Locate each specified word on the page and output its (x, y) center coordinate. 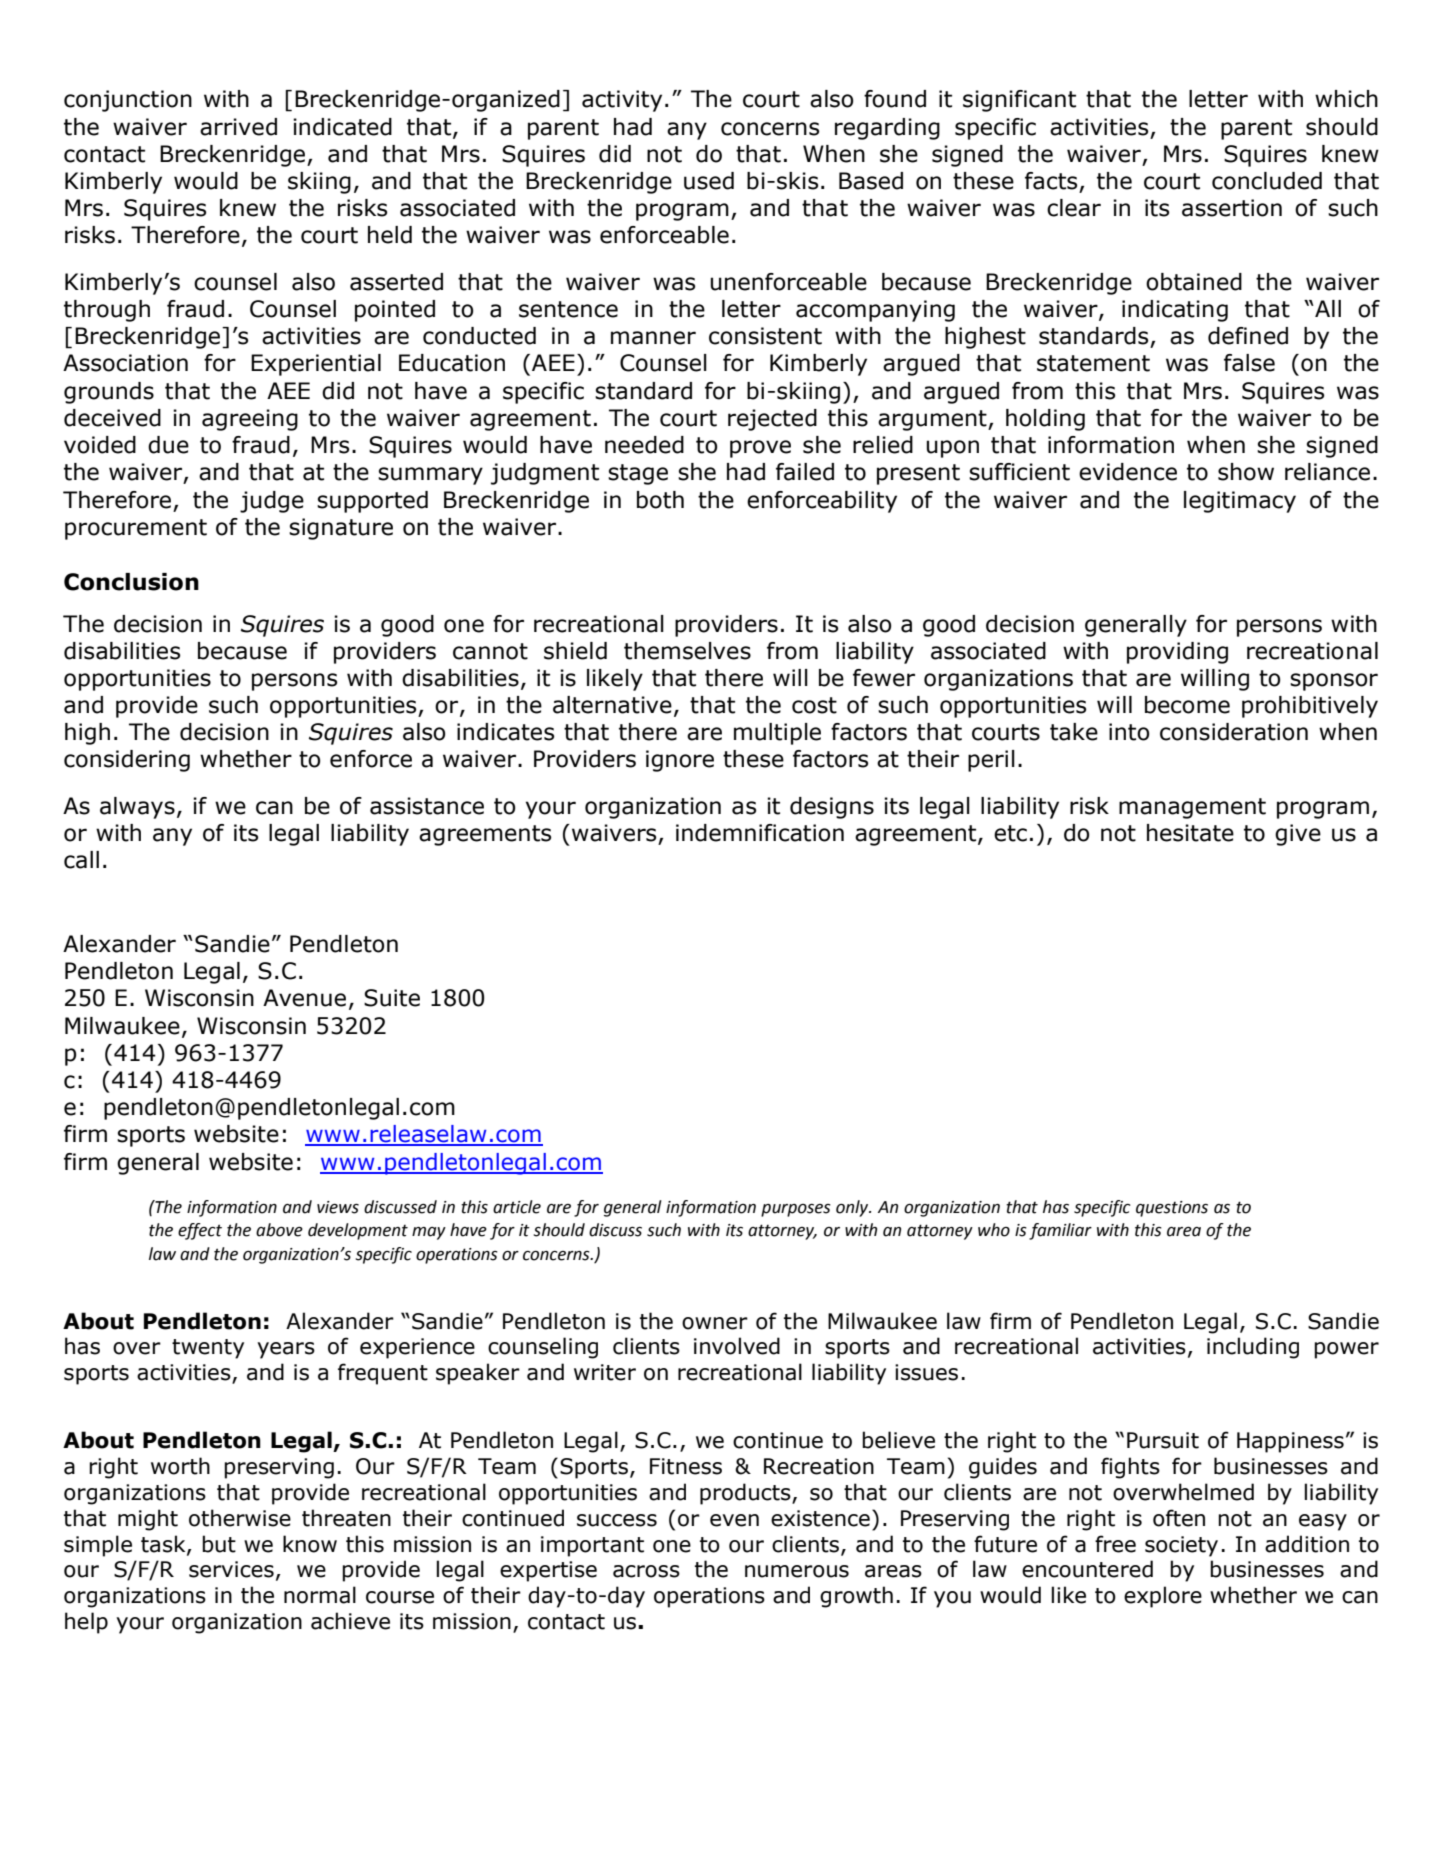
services (231, 1569)
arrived (238, 127)
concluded (1267, 181)
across (646, 1571)
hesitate (1190, 833)
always (137, 808)
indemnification (760, 833)
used (709, 181)
